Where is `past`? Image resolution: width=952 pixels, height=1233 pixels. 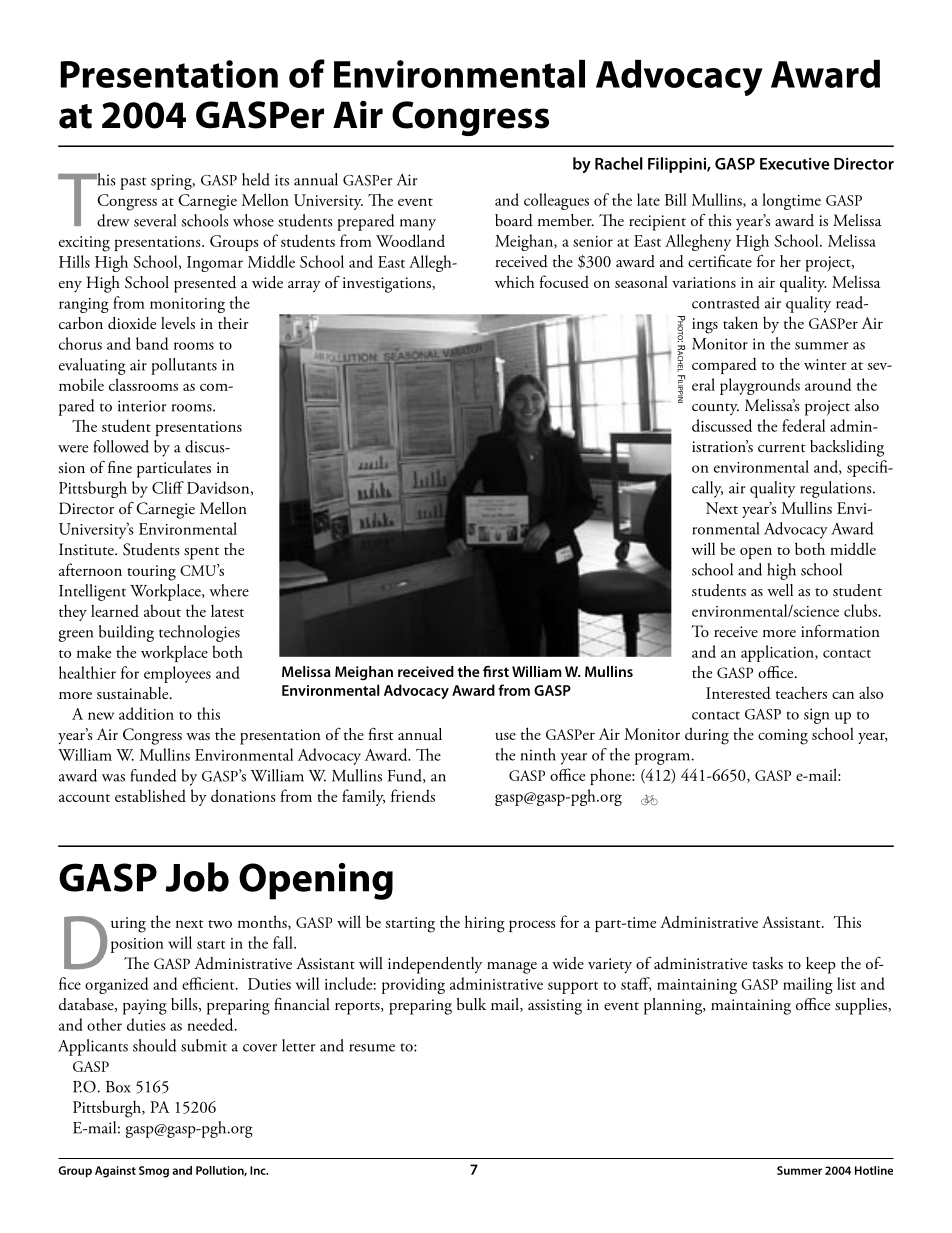 past is located at coordinates (133, 183).
